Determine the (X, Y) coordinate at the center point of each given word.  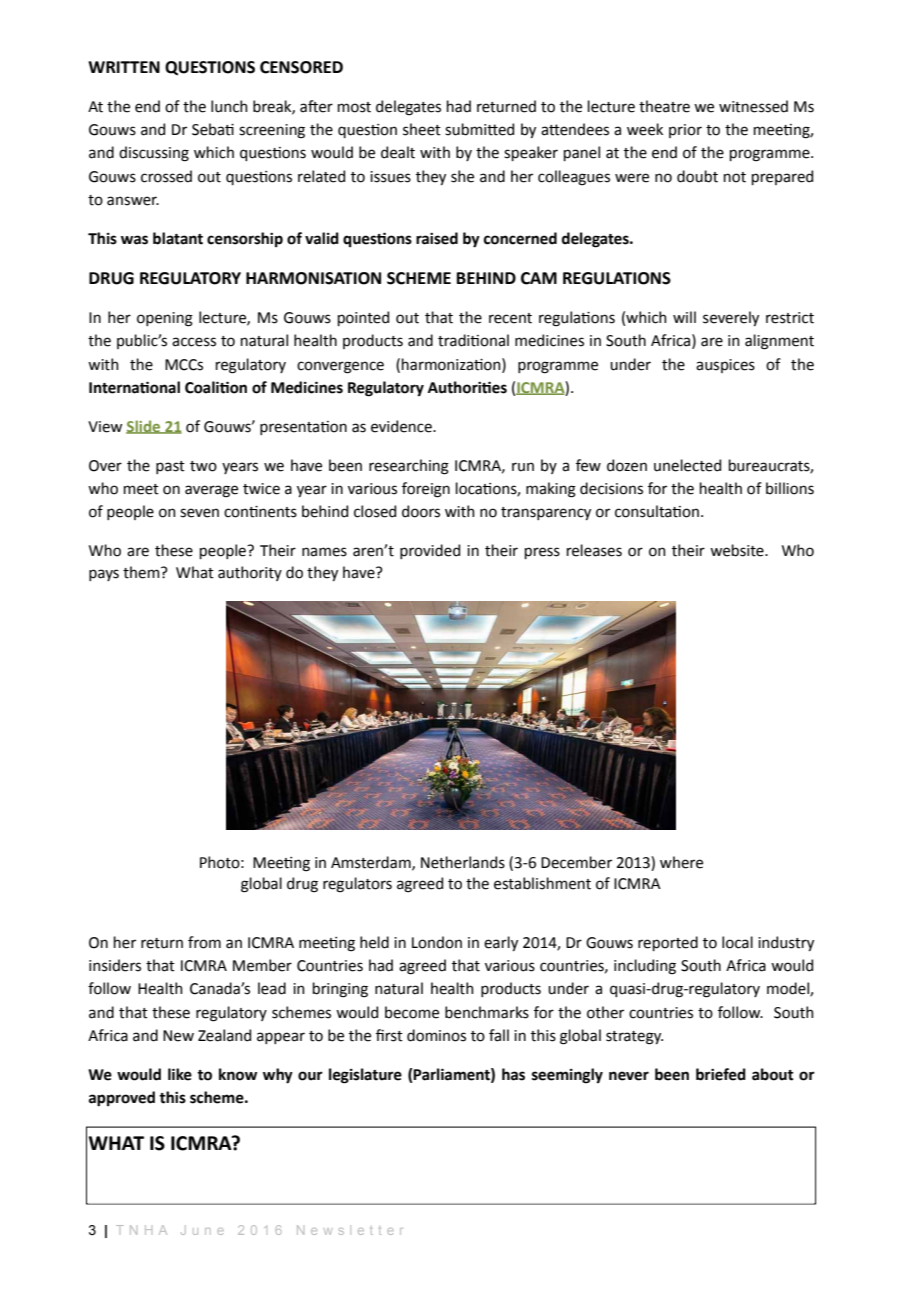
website (738, 550)
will (684, 317)
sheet (422, 129)
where (681, 862)
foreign (426, 490)
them (142, 572)
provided (430, 551)
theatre (664, 106)
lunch (229, 106)
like (180, 1074)
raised (437, 238)
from (204, 942)
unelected (687, 465)
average (211, 491)
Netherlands (463, 862)
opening (165, 319)
